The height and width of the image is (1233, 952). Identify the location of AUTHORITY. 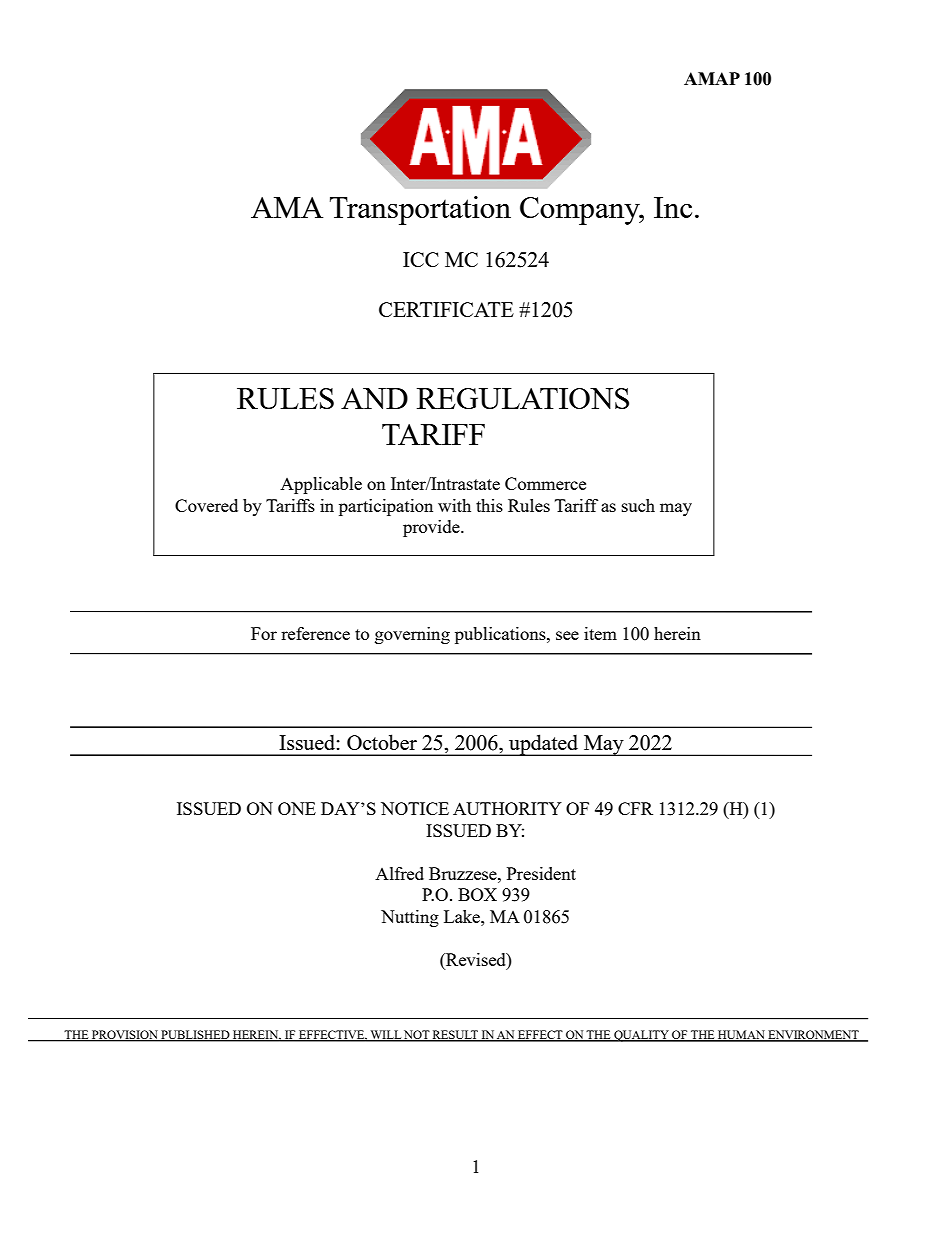
(507, 808).
